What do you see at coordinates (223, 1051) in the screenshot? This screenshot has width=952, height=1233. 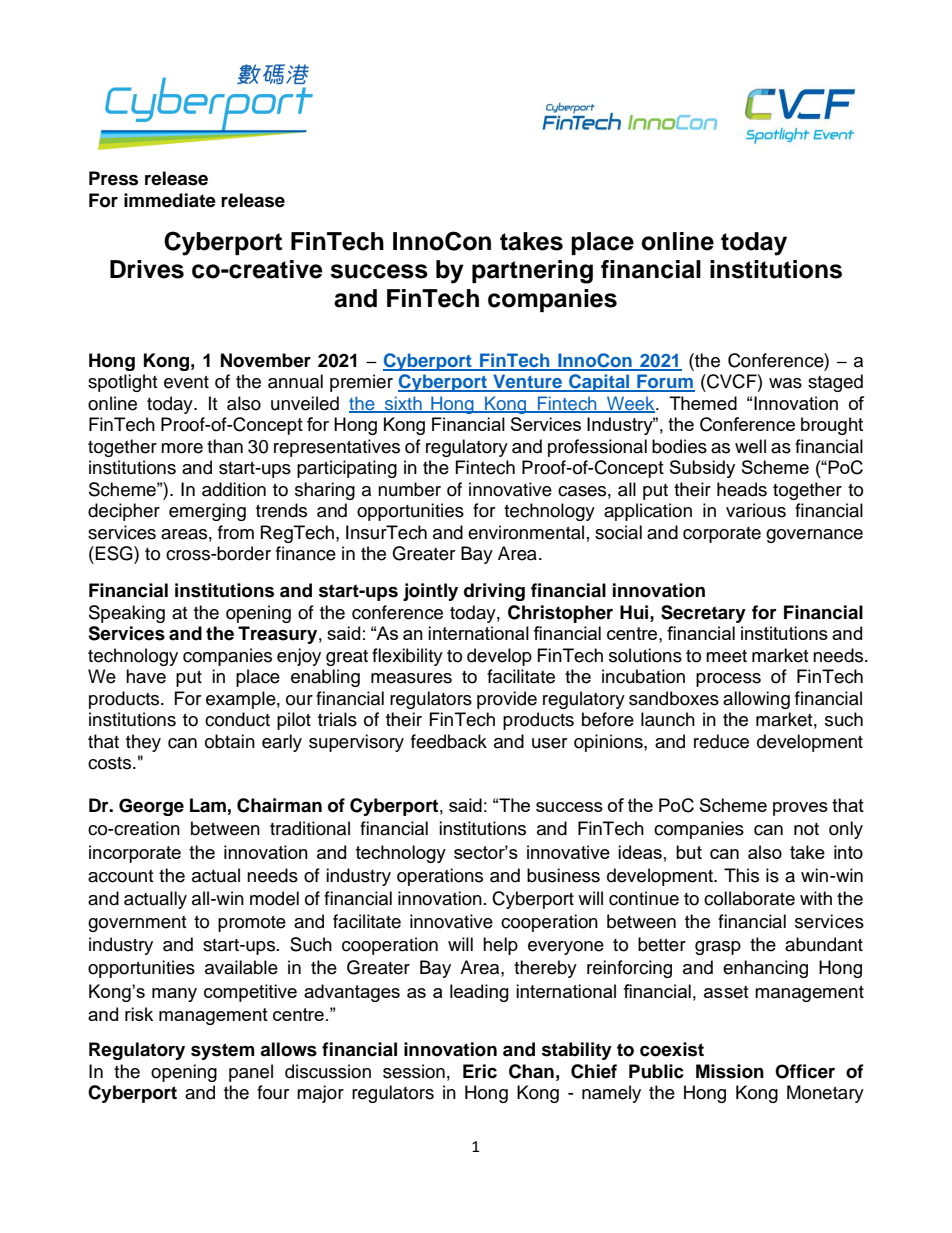 I see `system` at bounding box center [223, 1051].
